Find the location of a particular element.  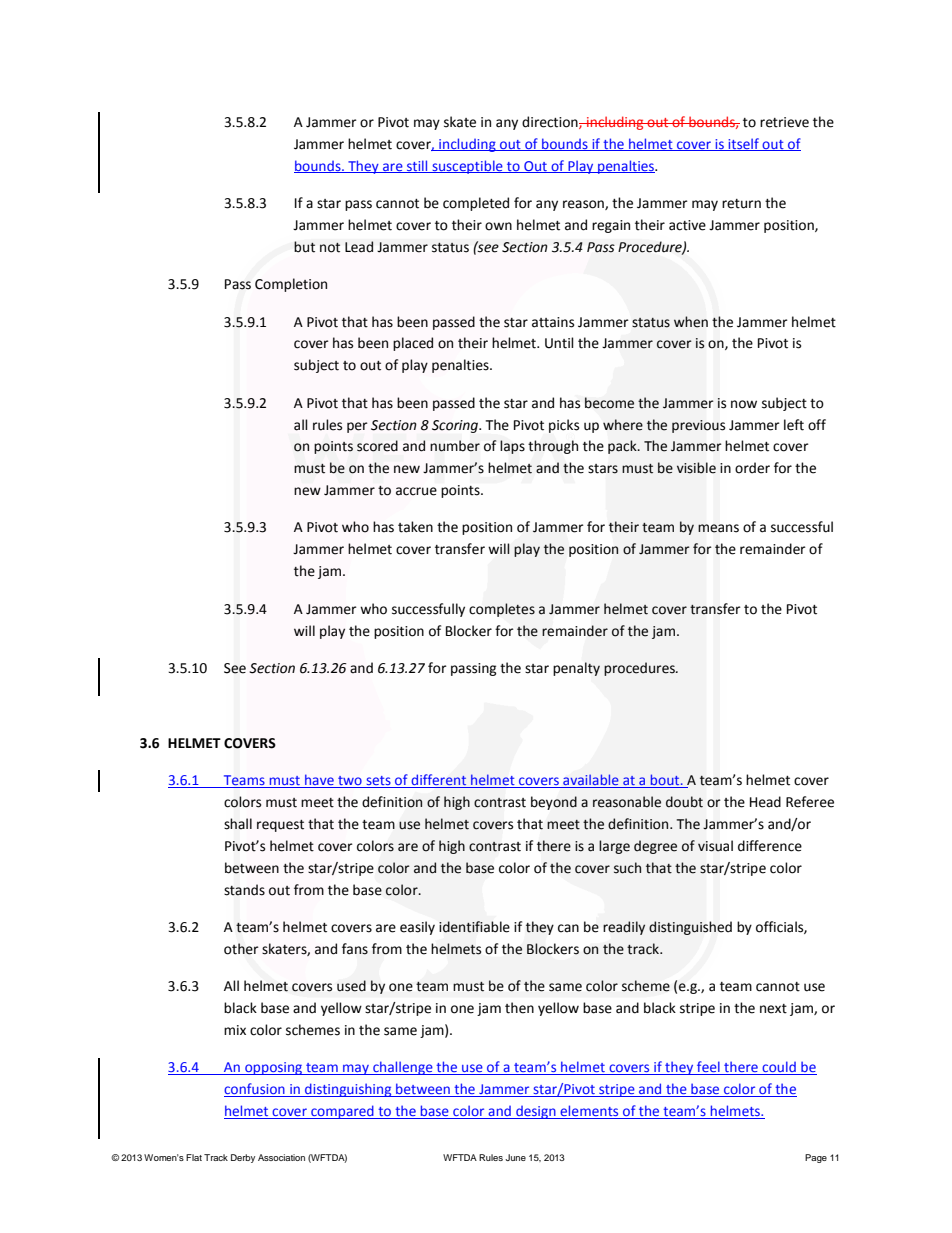

have is located at coordinates (319, 781).
